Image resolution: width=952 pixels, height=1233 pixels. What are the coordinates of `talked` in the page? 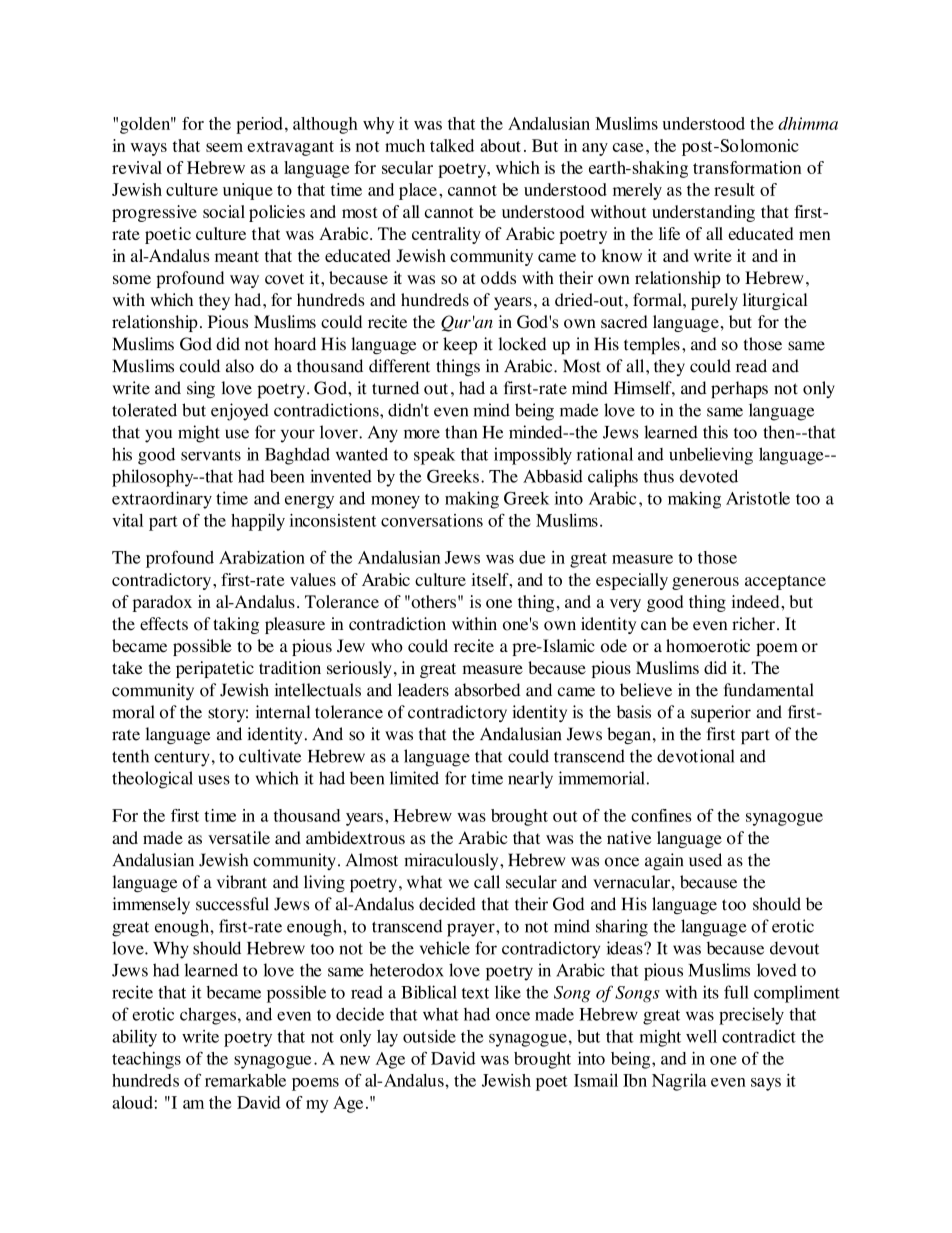 It's located at (452, 145).
